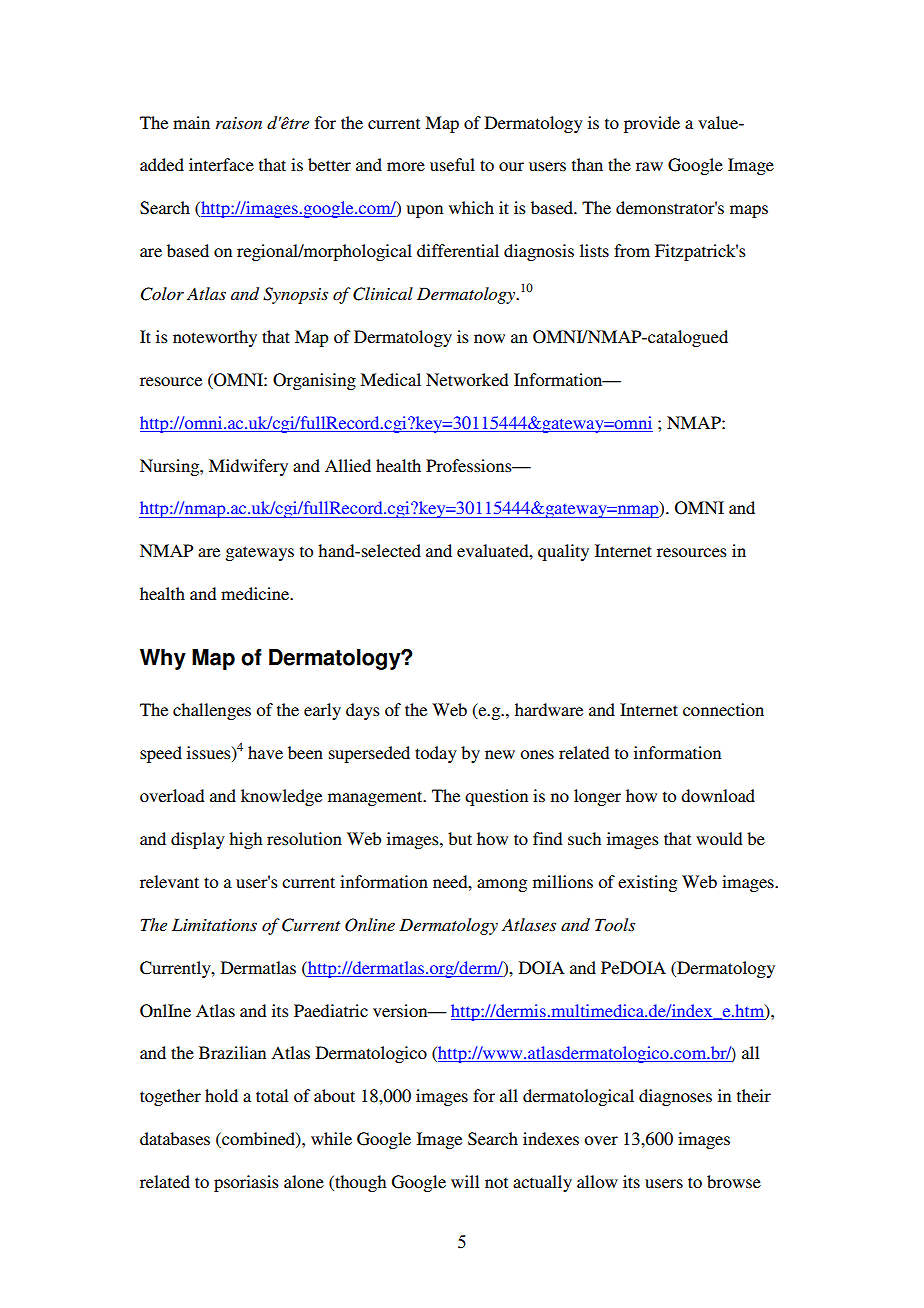 This page has width=924, height=1308. What do you see at coordinates (246, 1183) in the page?
I see `psoriasis` at bounding box center [246, 1183].
